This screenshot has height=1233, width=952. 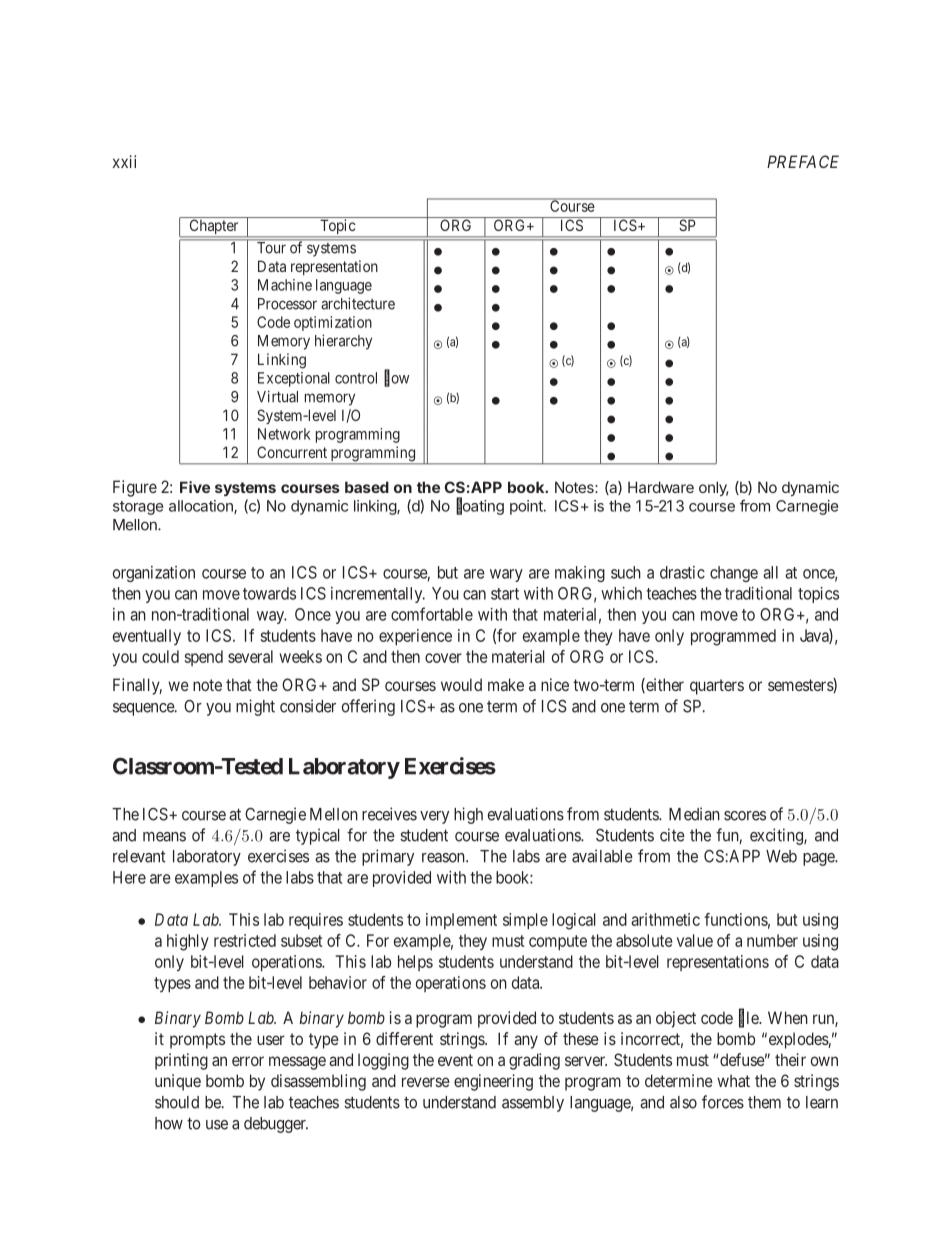 I want to click on scores, so click(x=745, y=816).
